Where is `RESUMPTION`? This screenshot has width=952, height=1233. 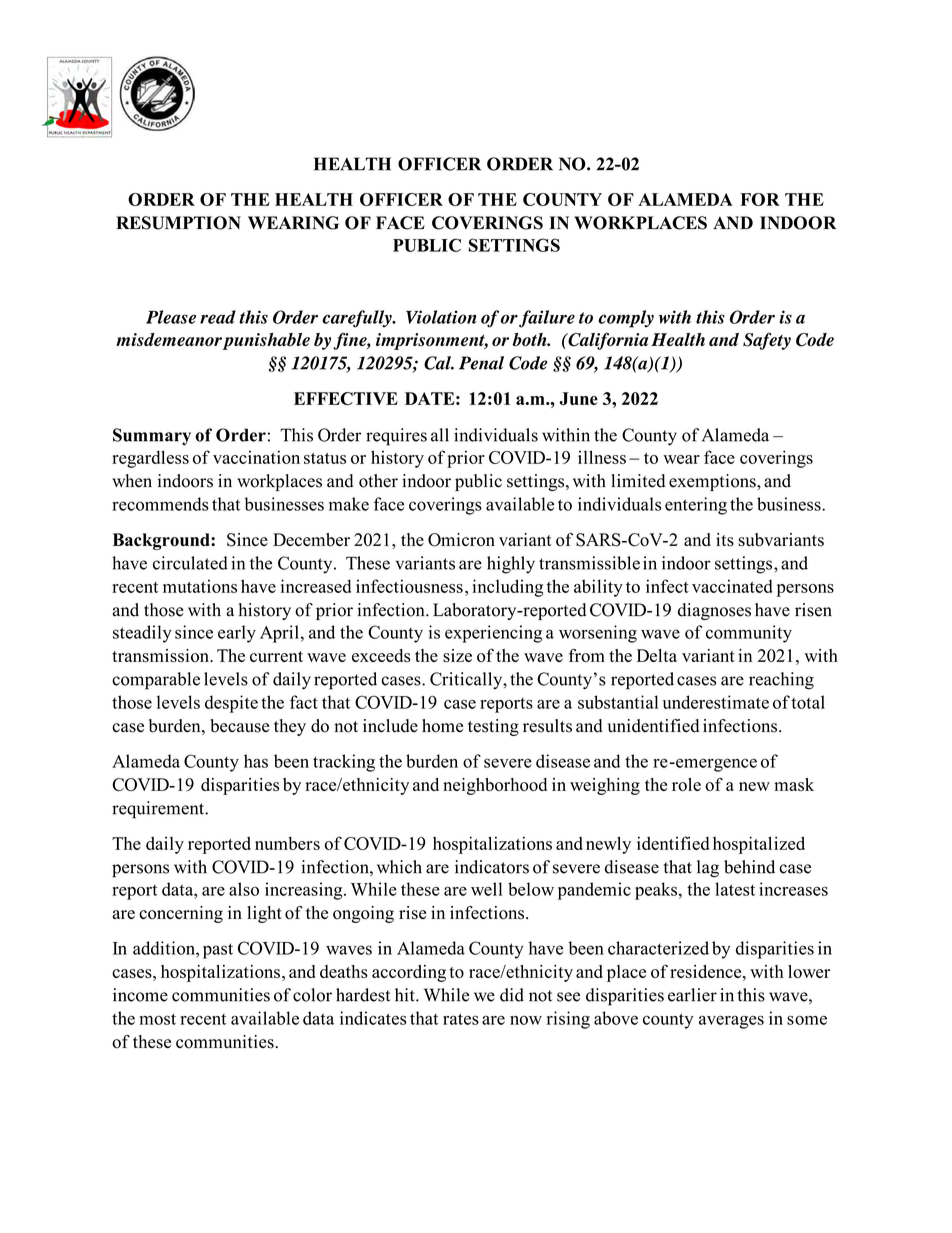 RESUMPTION is located at coordinates (178, 223).
